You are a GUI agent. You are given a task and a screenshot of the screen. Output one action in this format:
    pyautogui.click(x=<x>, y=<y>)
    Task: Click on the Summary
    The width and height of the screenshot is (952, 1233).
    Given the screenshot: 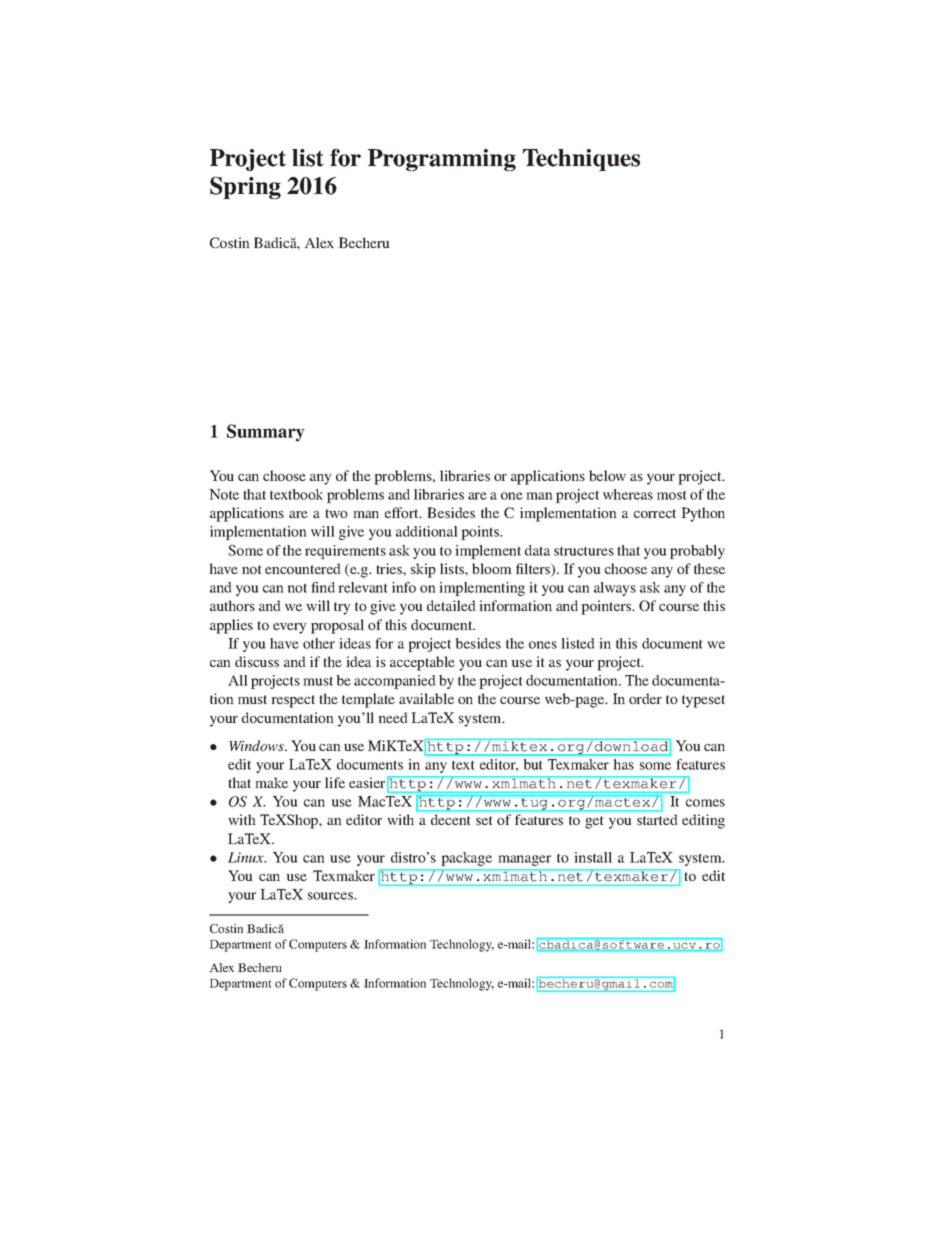 What is the action you would take?
    pyautogui.click(x=266, y=433)
